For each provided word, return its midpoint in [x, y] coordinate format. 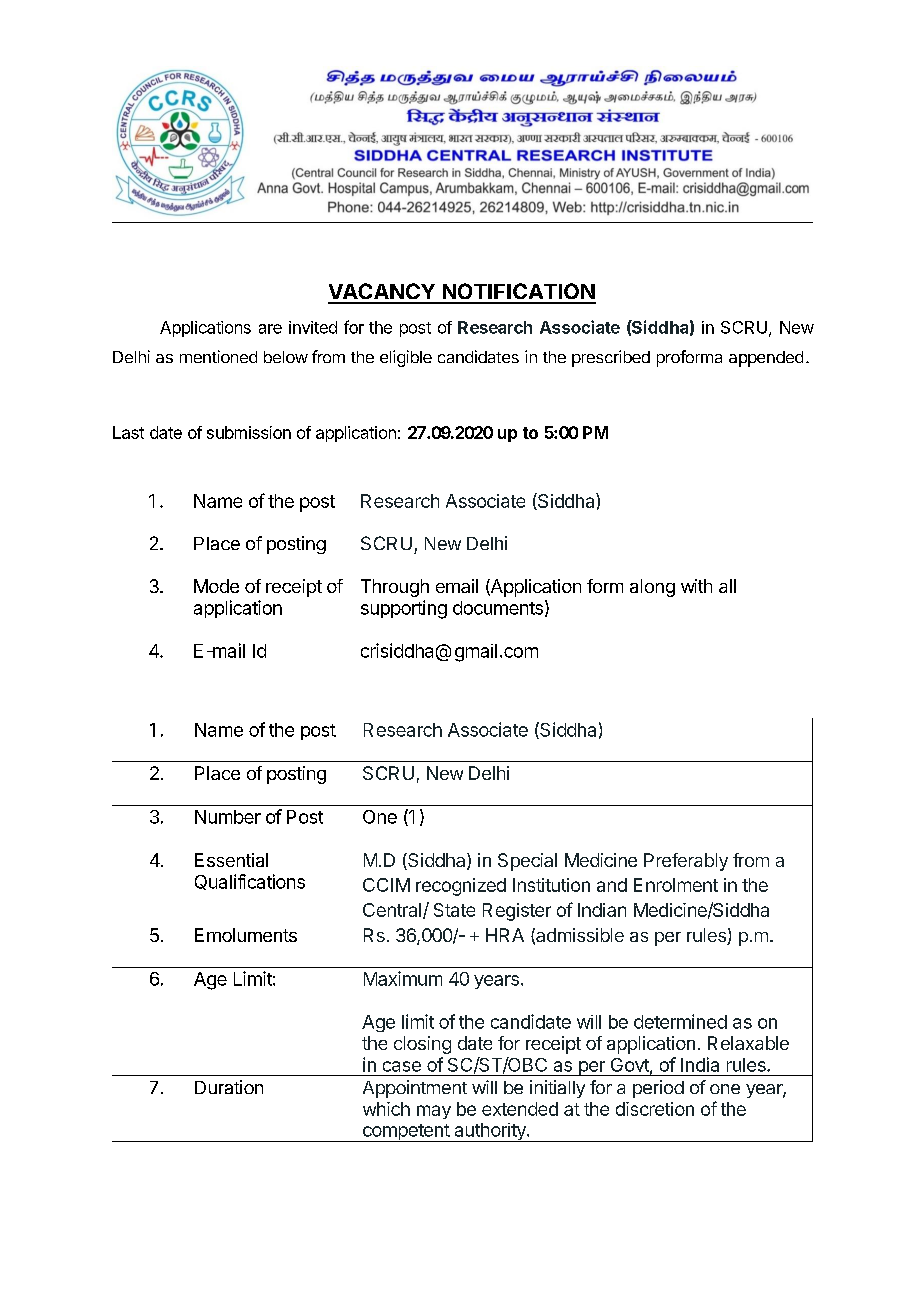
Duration [229, 1087]
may [434, 1112]
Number [228, 817]
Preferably [686, 862]
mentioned [218, 356]
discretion [655, 1109]
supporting [404, 609]
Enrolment [676, 885]
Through [395, 588]
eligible [406, 358]
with [696, 586]
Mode [216, 586]
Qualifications [250, 882]
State [454, 910]
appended [766, 359]
